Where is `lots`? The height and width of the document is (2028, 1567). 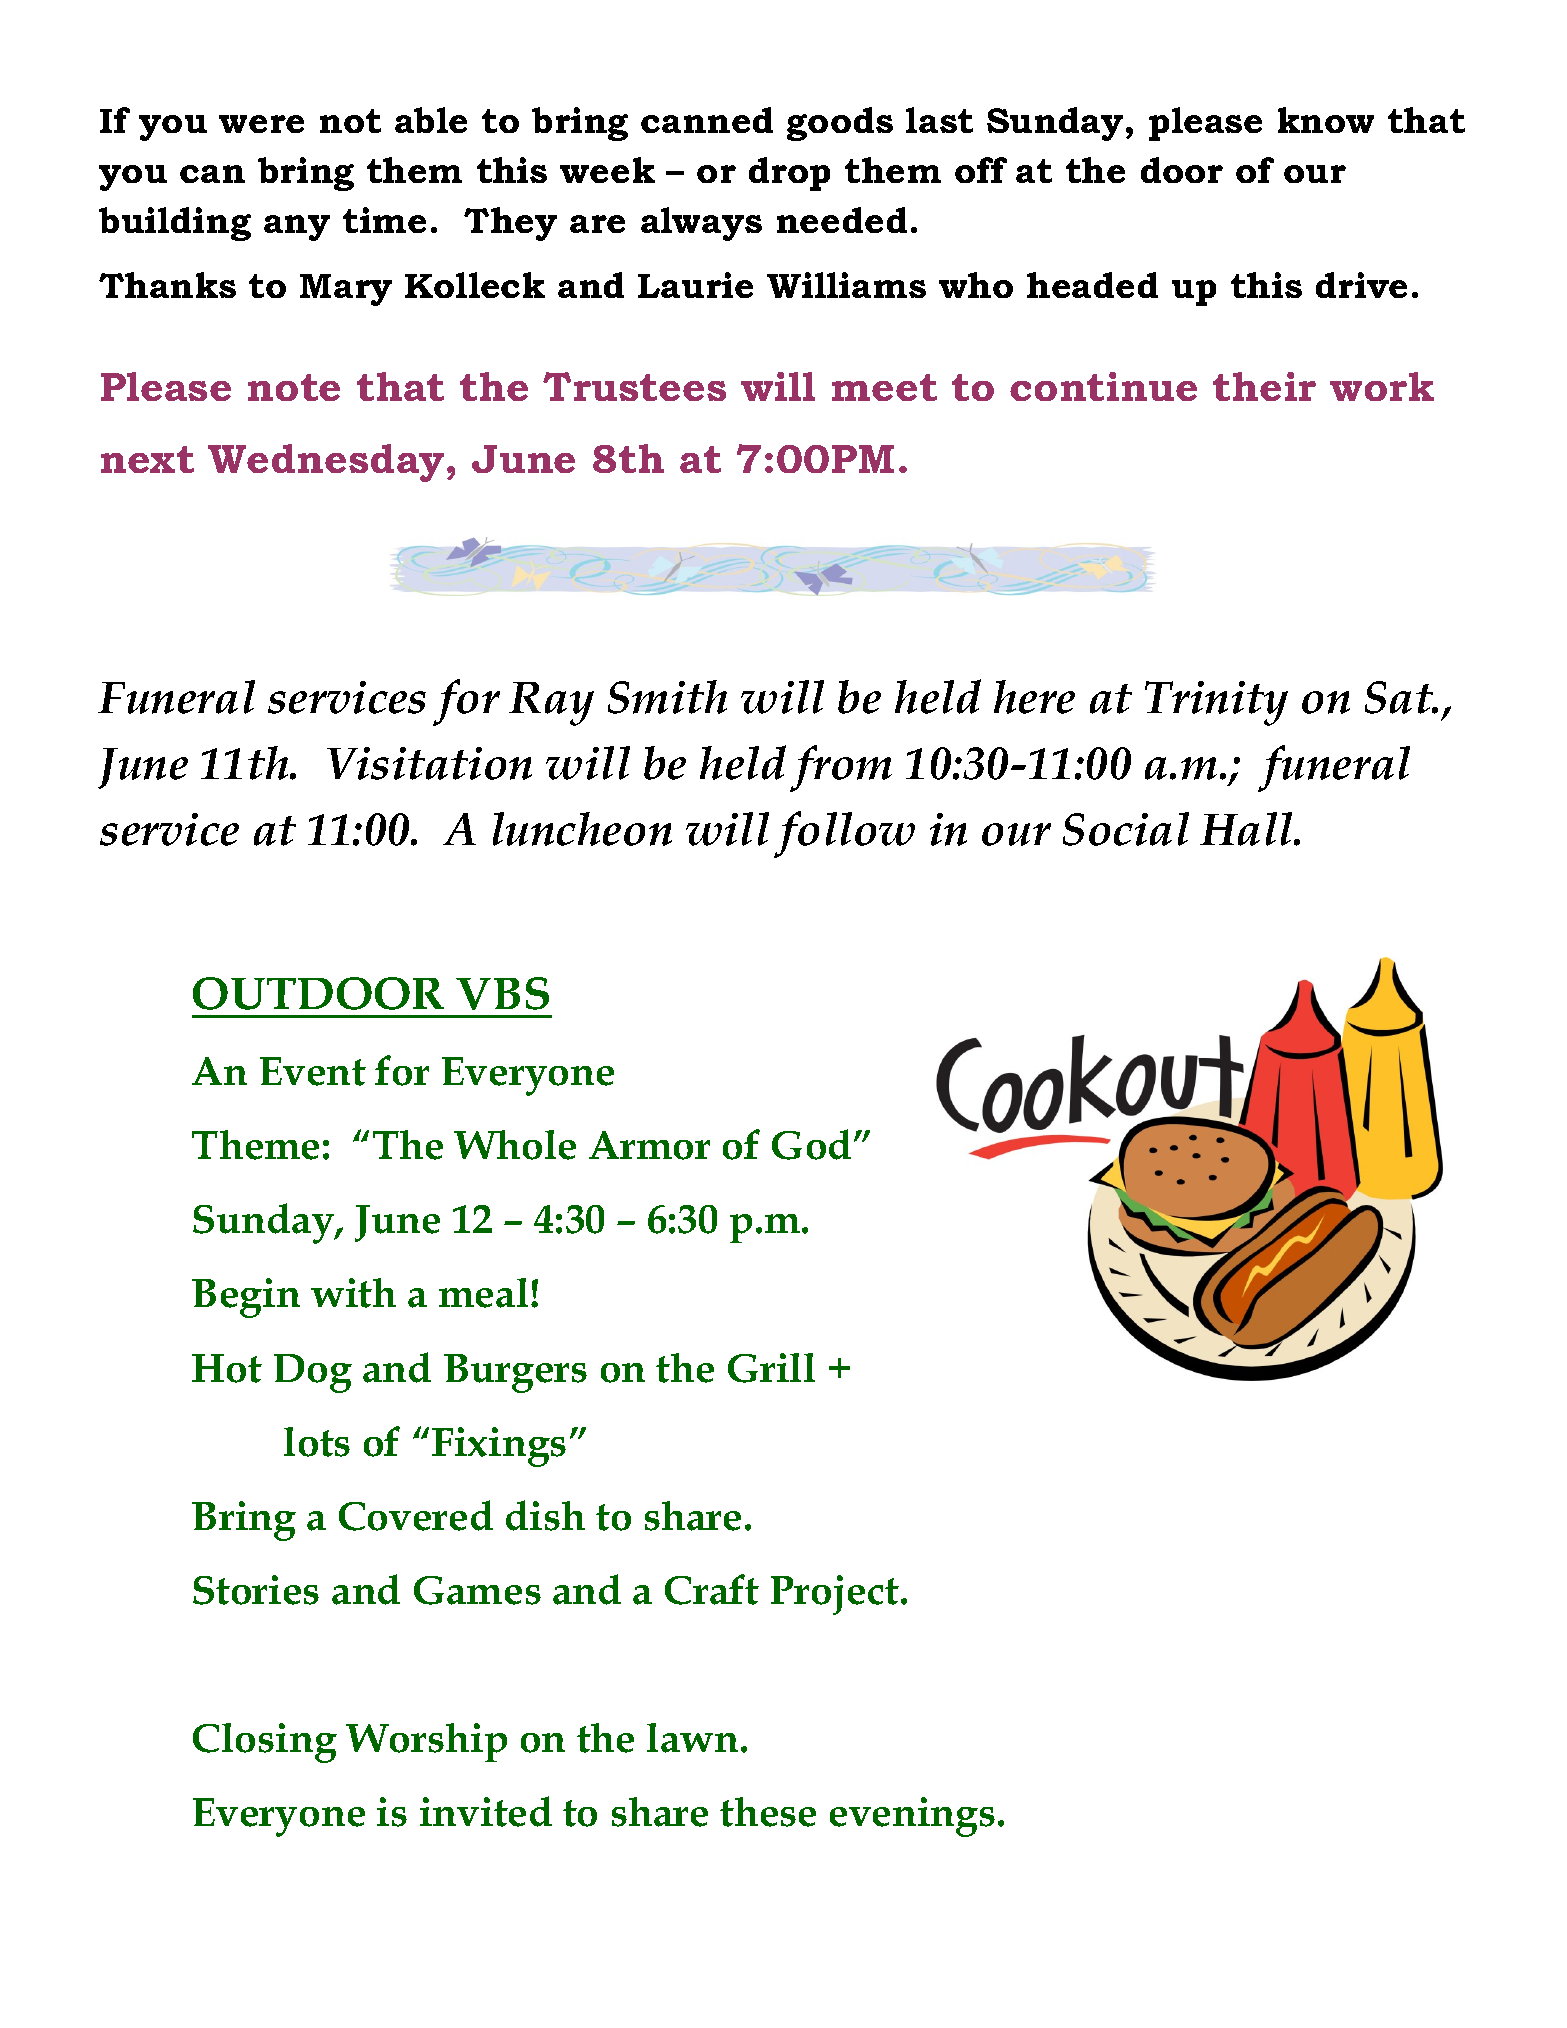 lots is located at coordinates (317, 1442).
